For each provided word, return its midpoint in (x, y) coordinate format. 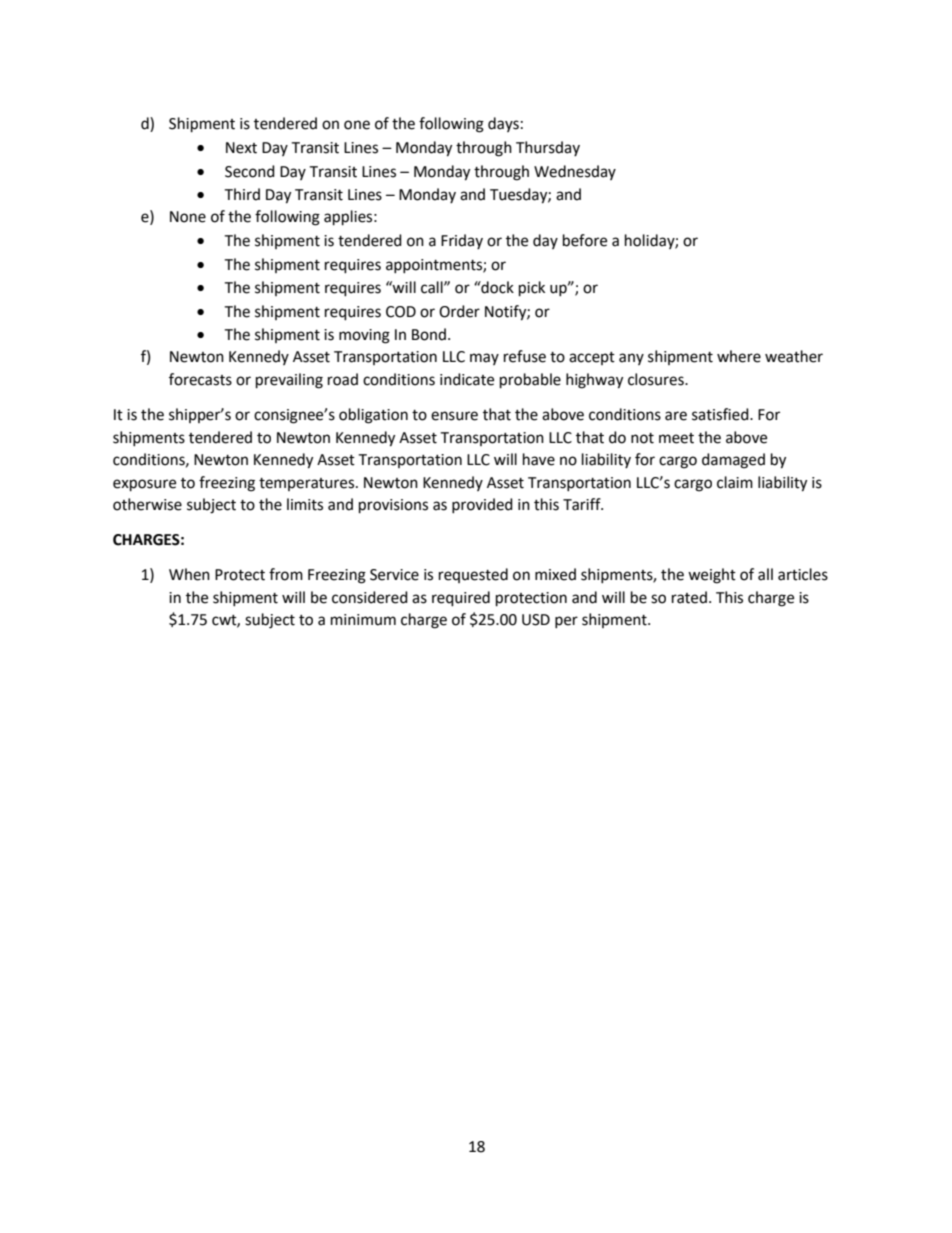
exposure (144, 485)
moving (364, 336)
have (539, 459)
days (503, 124)
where (739, 356)
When (189, 574)
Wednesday (575, 172)
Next (241, 148)
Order (459, 311)
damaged (733, 461)
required (461, 599)
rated (689, 597)
